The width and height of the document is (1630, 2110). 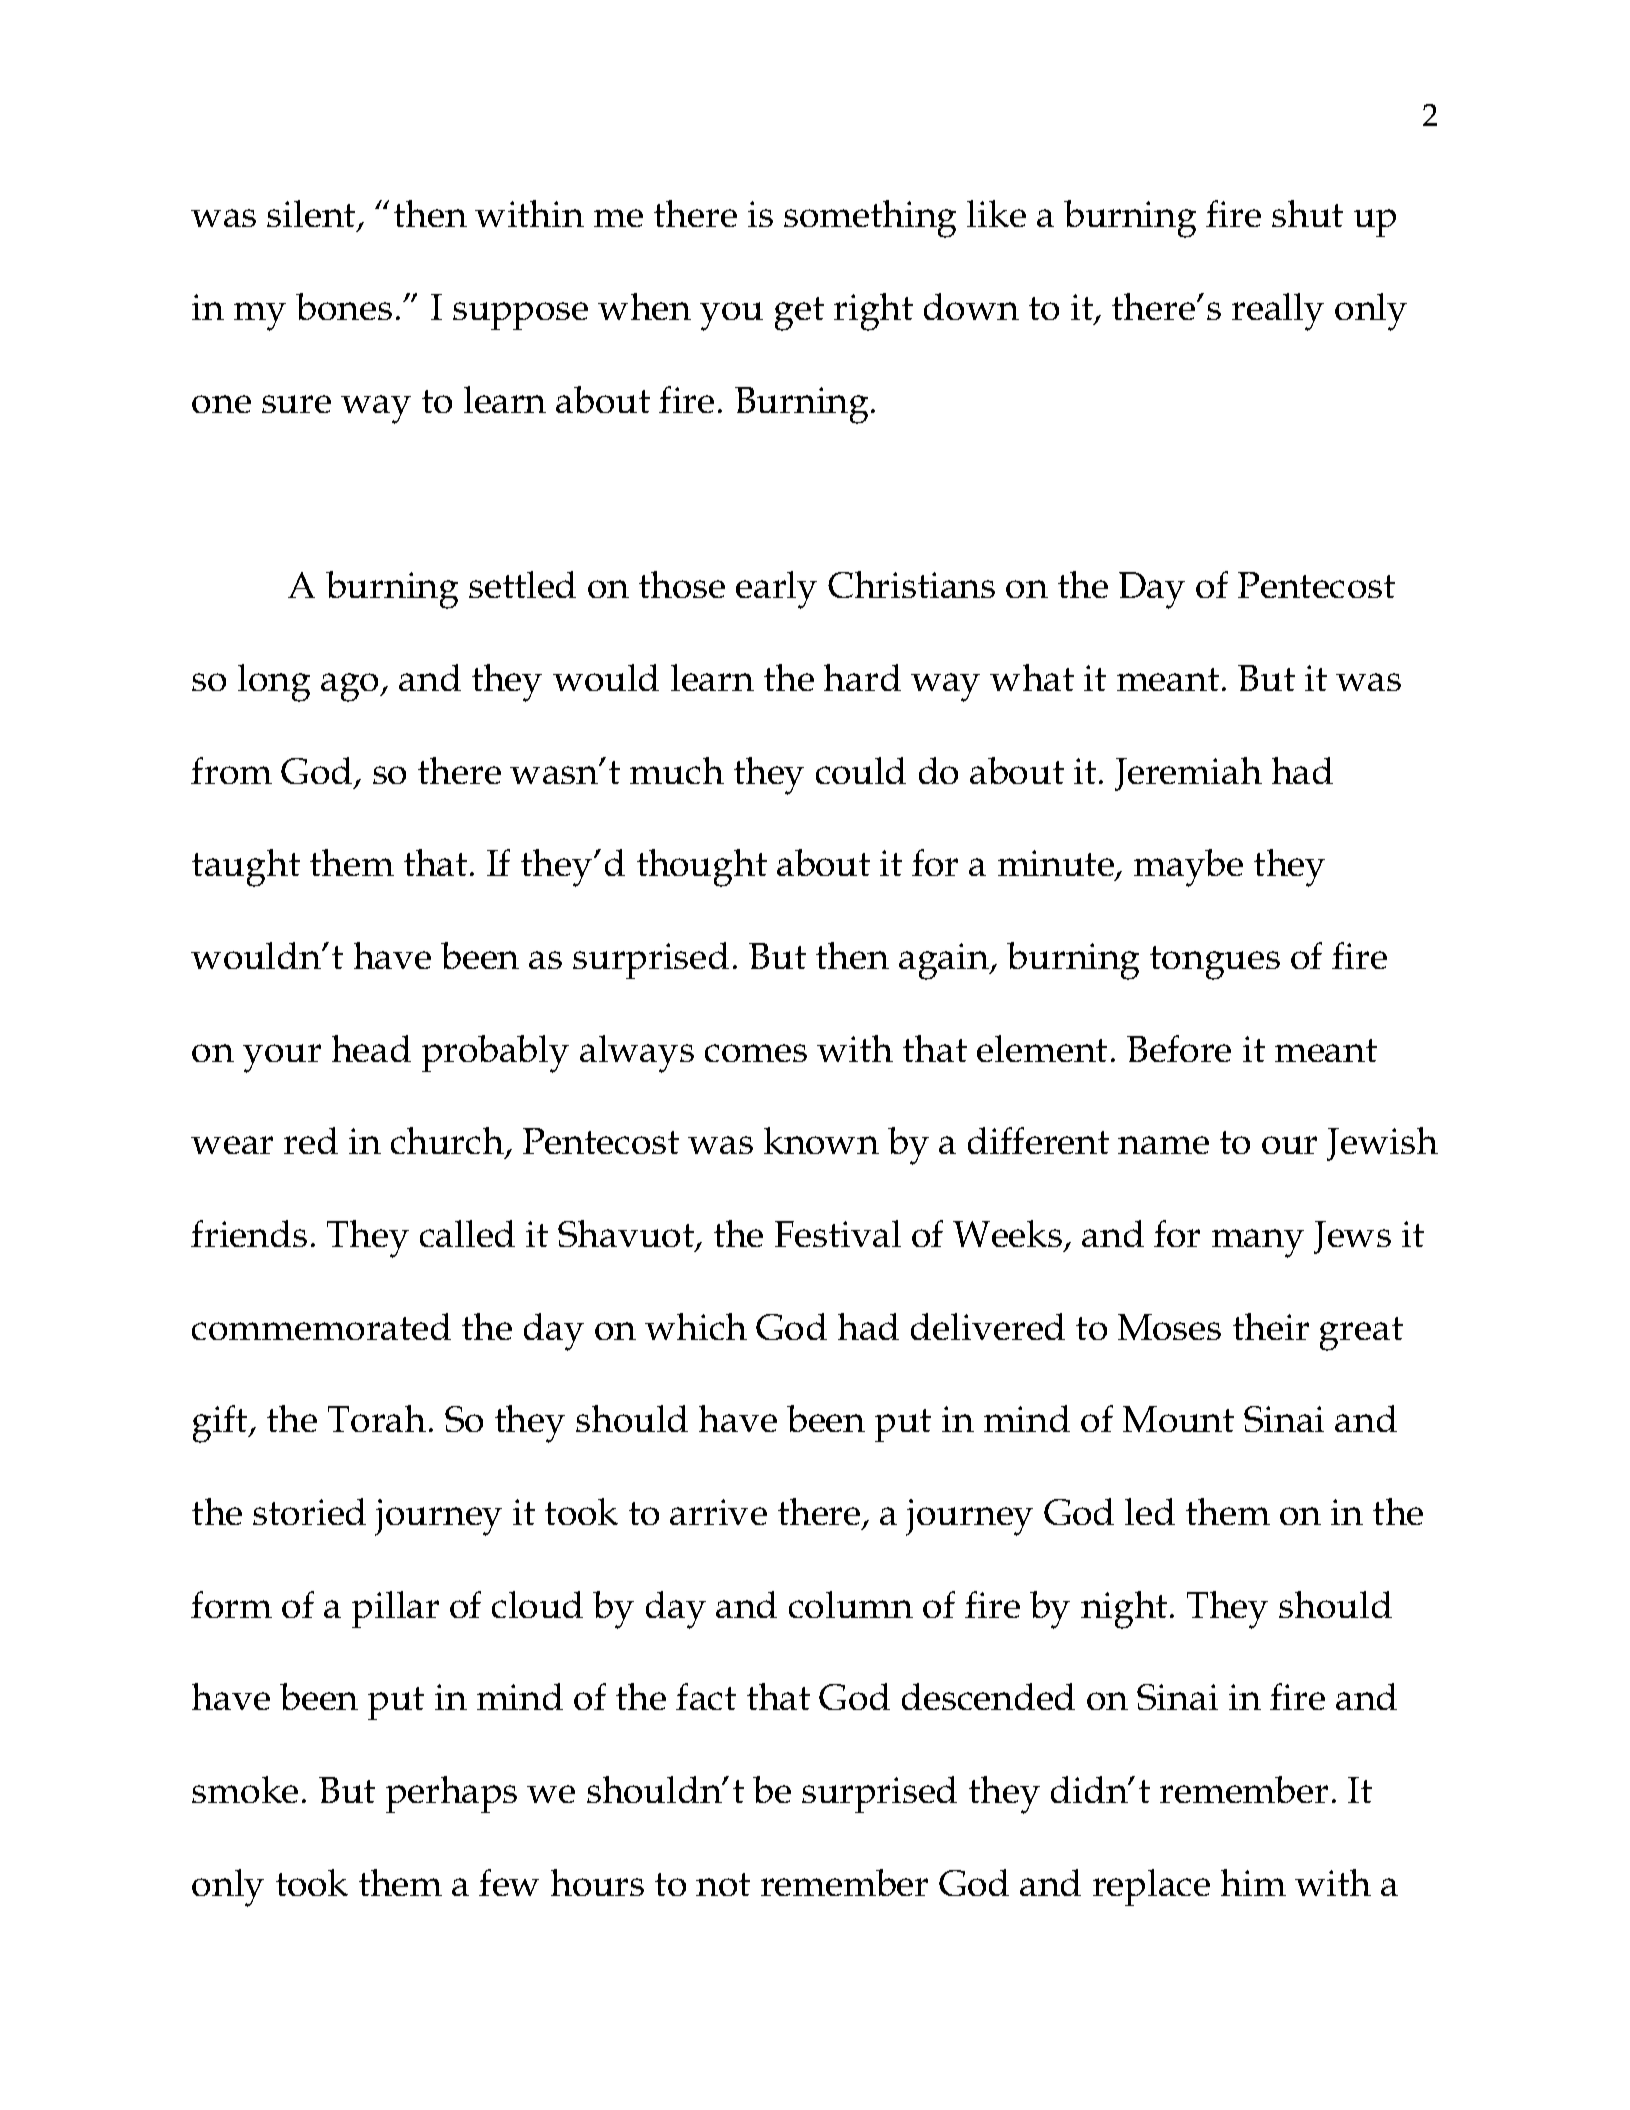 I want to click on comes, so click(x=756, y=1053).
